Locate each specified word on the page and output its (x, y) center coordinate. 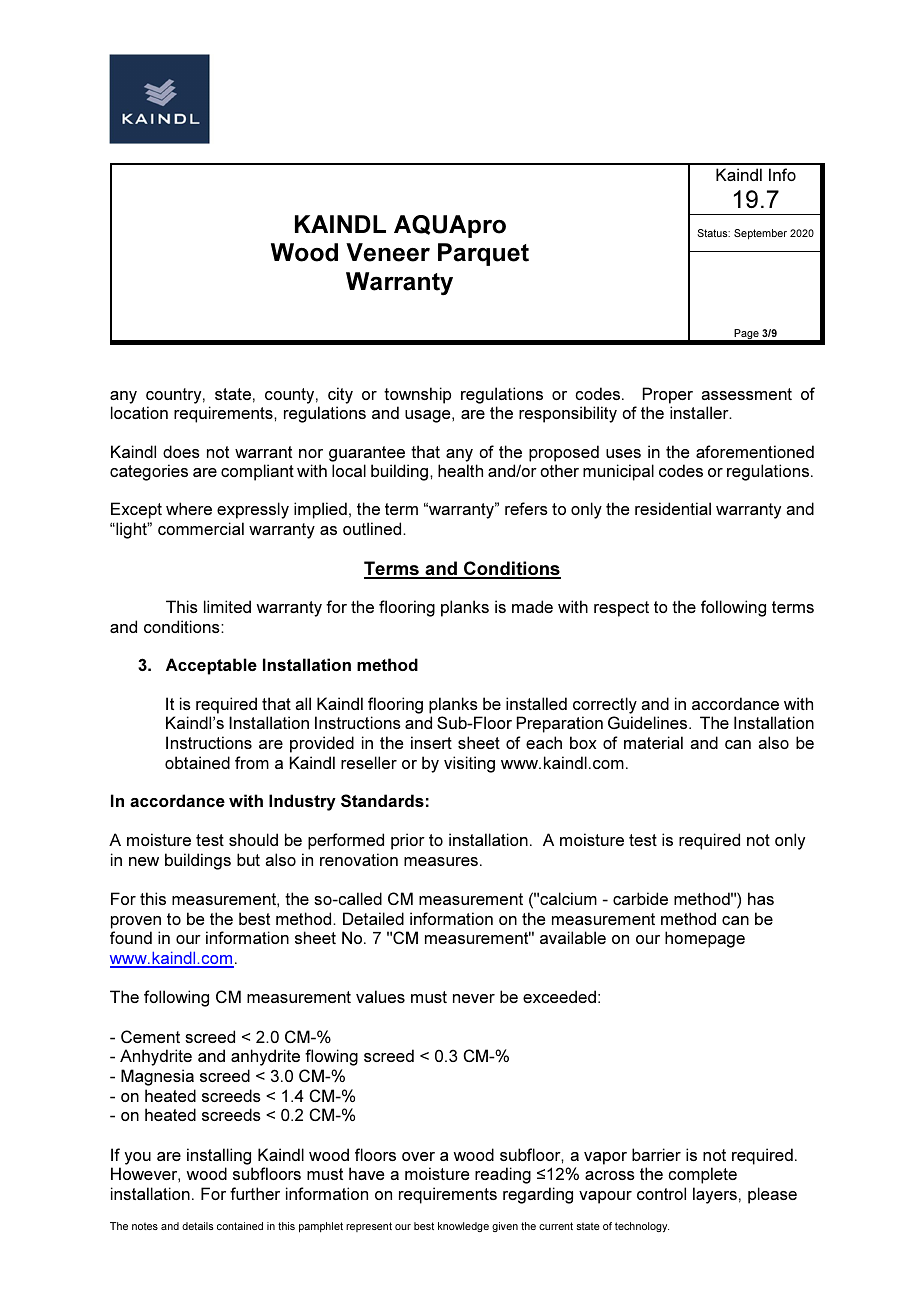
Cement (150, 1036)
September (760, 234)
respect (621, 609)
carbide (640, 898)
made (532, 606)
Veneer (388, 252)
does (181, 451)
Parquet (483, 254)
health (460, 470)
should (253, 839)
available (573, 937)
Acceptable (211, 666)
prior (408, 841)
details (198, 1226)
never (474, 998)
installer (700, 412)
